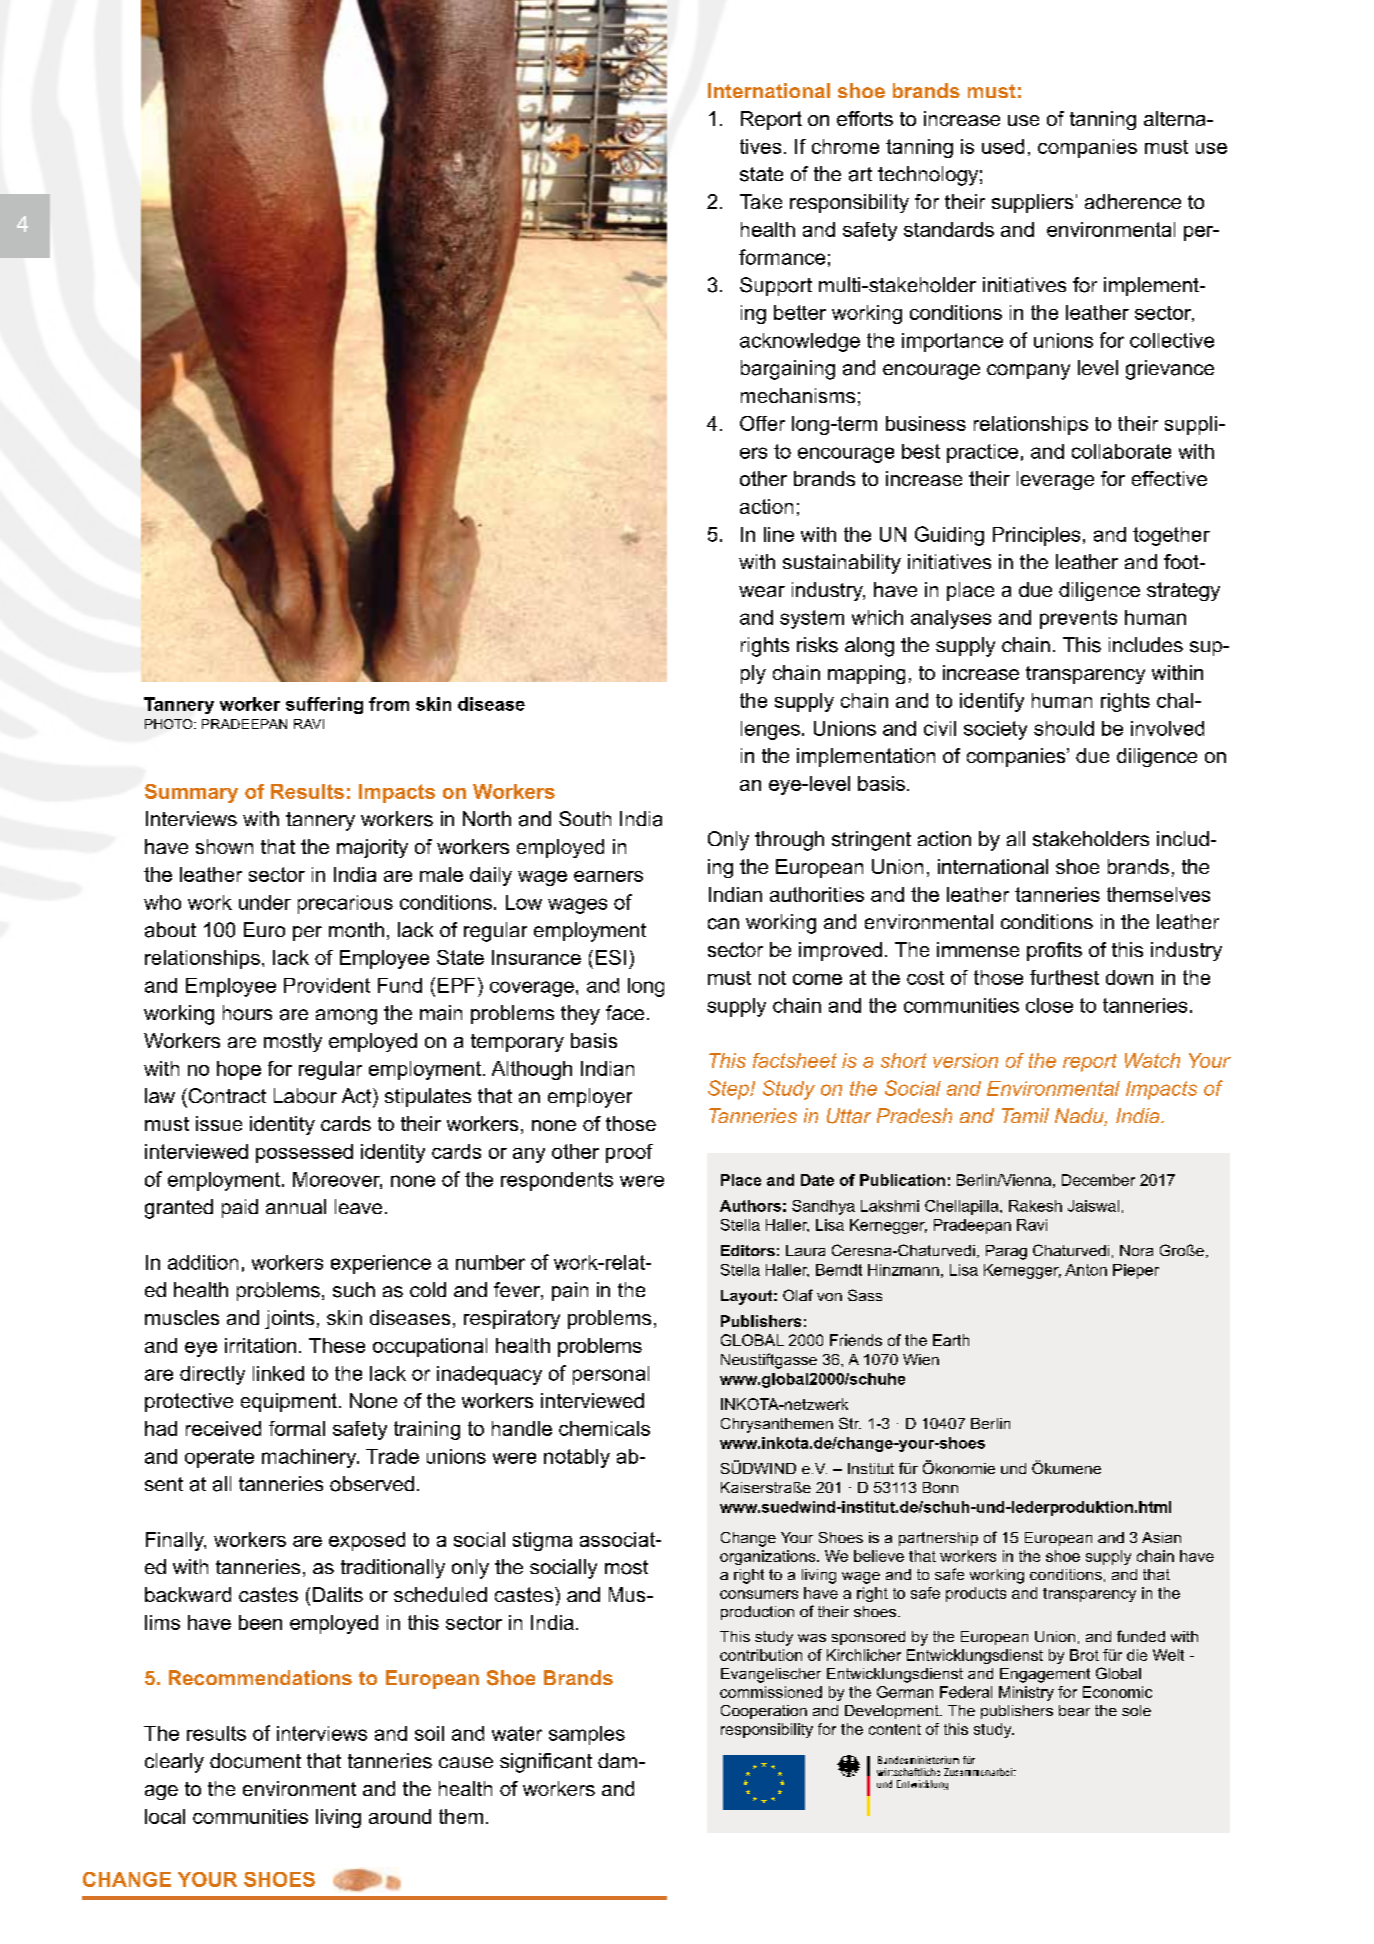 The height and width of the screenshot is (1944, 1374). I want to click on Support, so click(776, 286).
